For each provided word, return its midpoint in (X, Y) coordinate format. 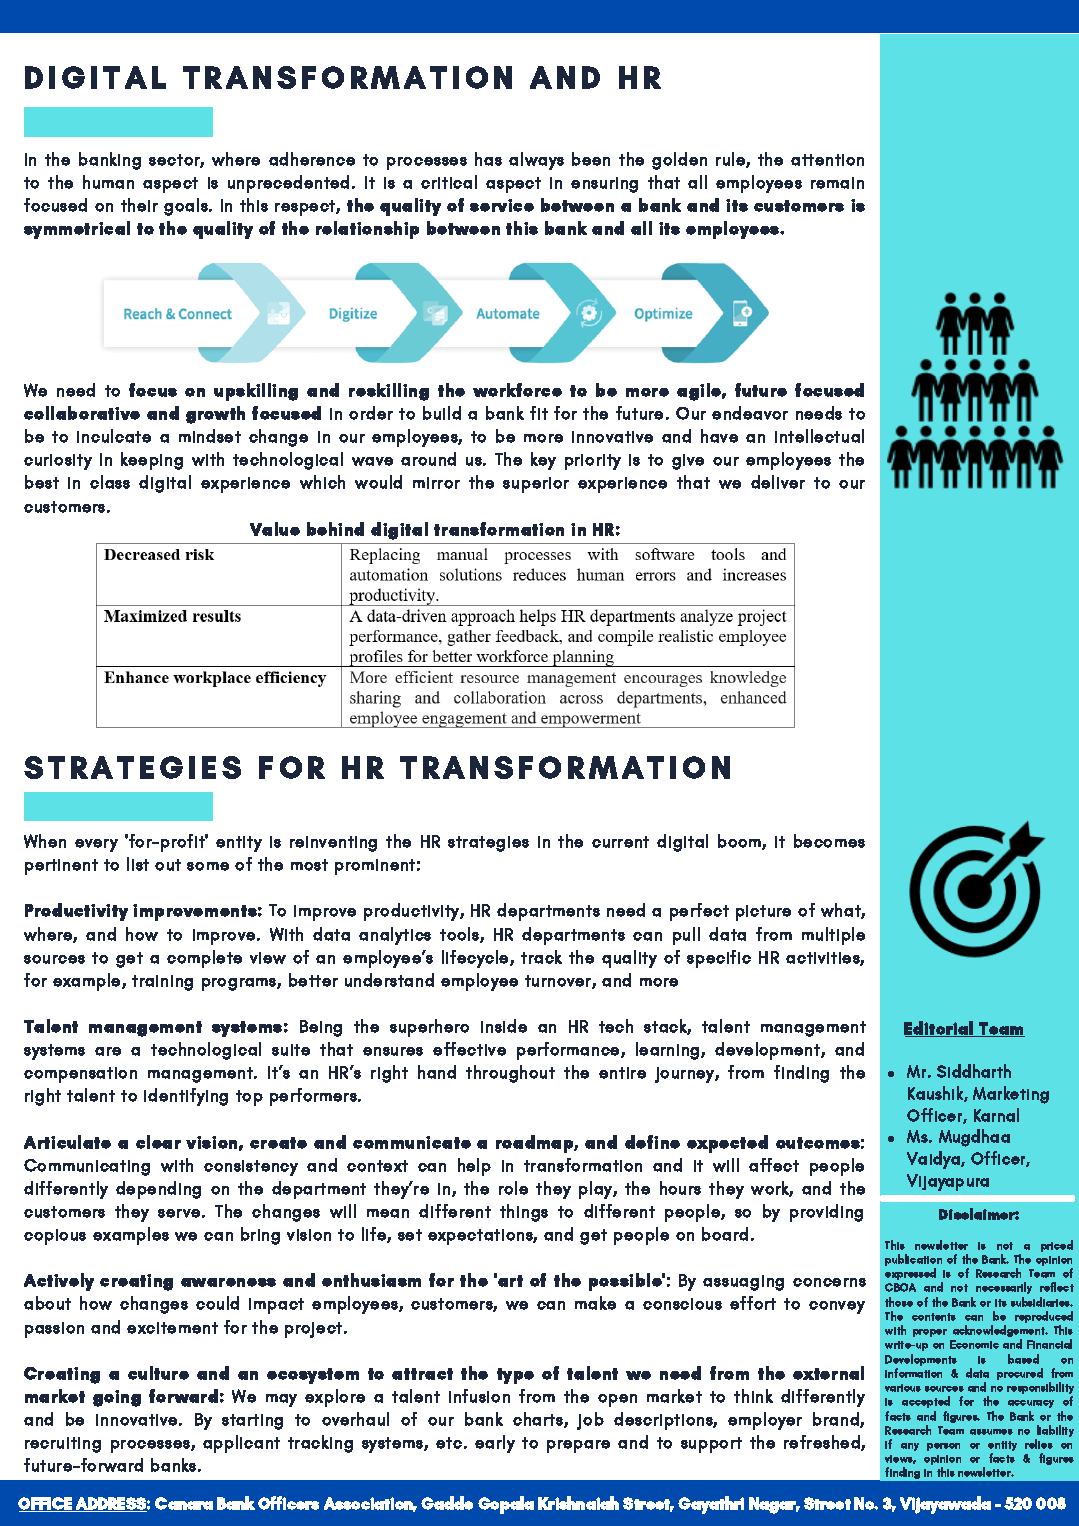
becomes (829, 841)
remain (837, 183)
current (620, 842)
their (139, 205)
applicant (241, 1444)
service (502, 205)
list (138, 864)
